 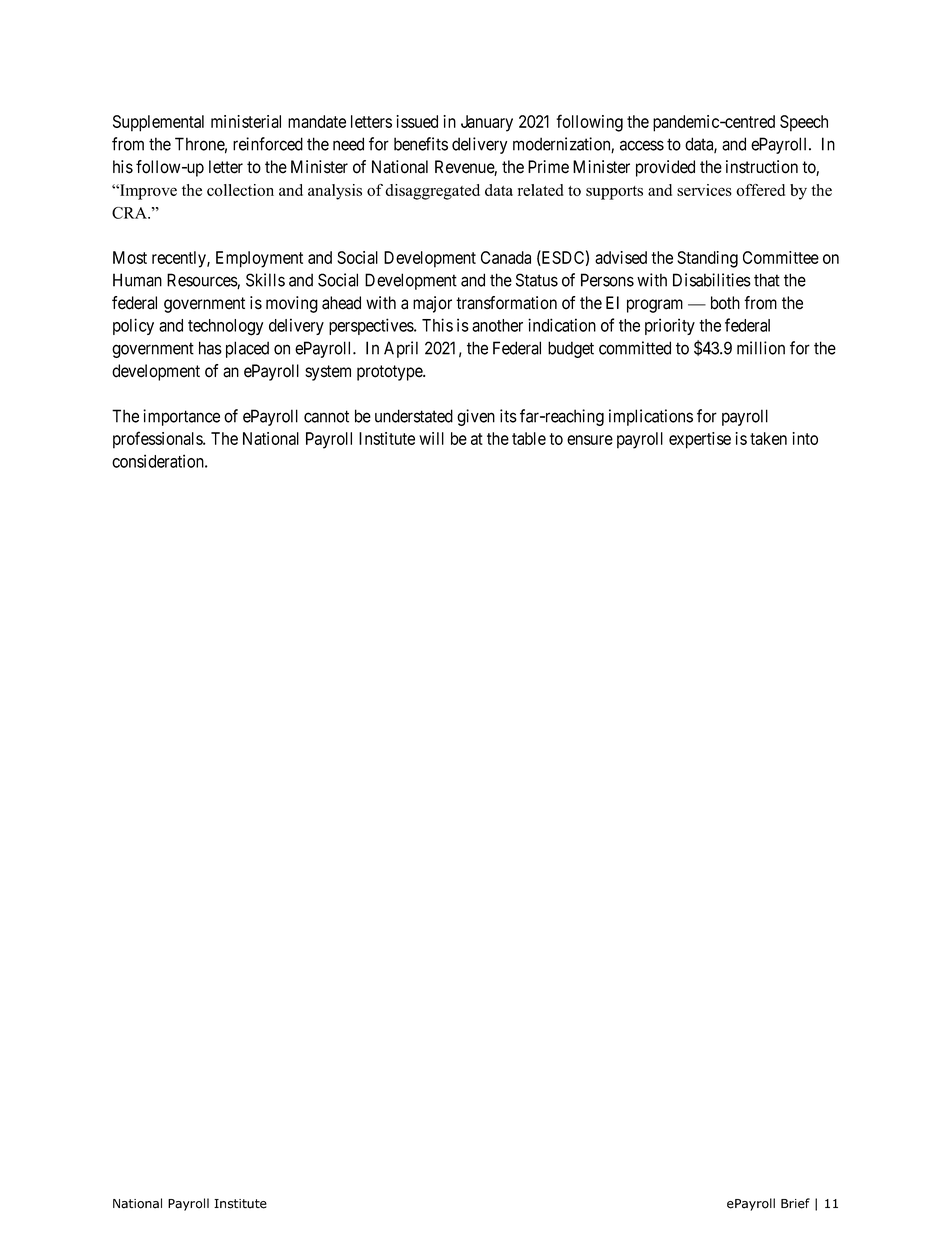 I want to click on instruction, so click(x=762, y=167).
